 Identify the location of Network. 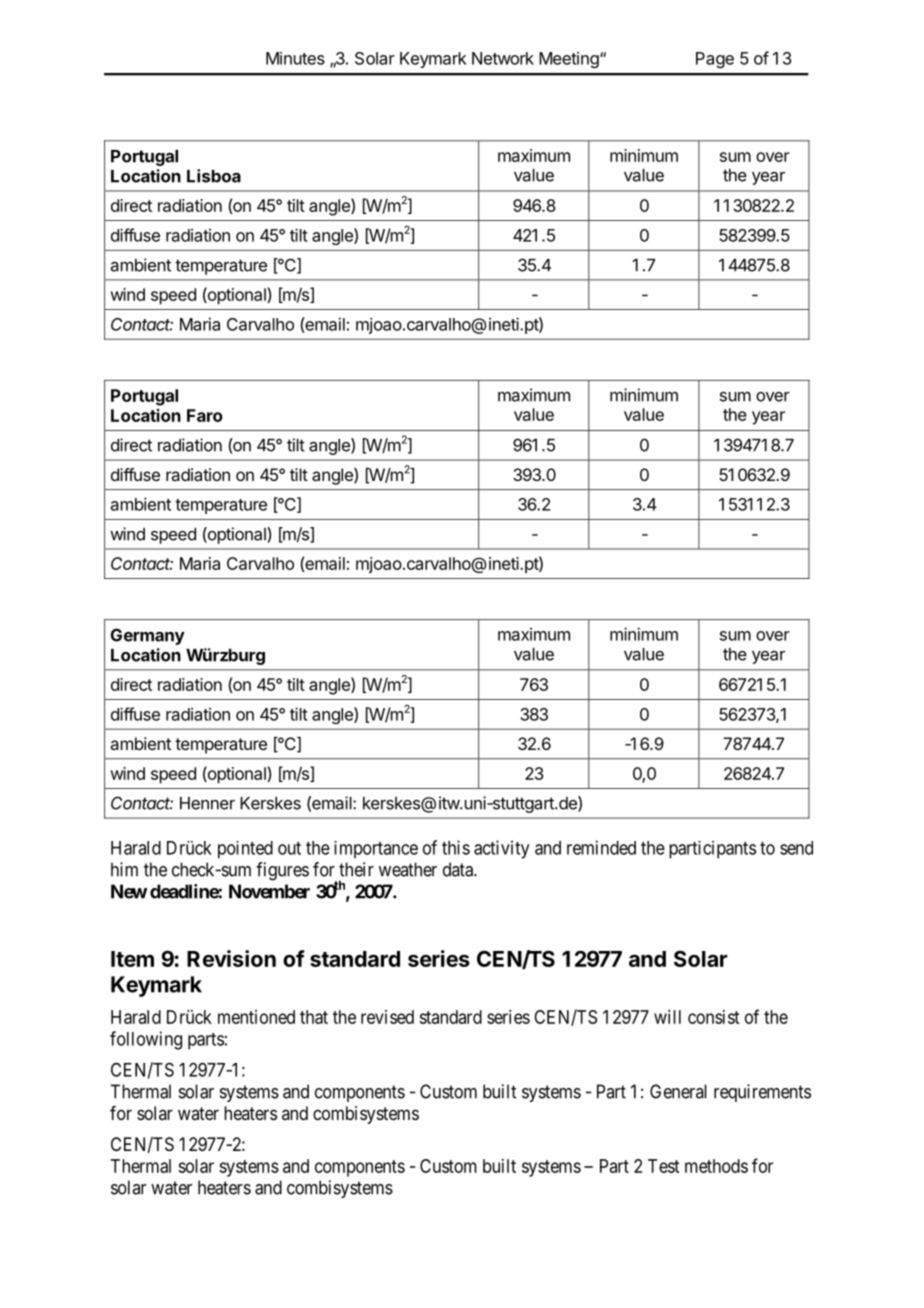
(503, 58).
